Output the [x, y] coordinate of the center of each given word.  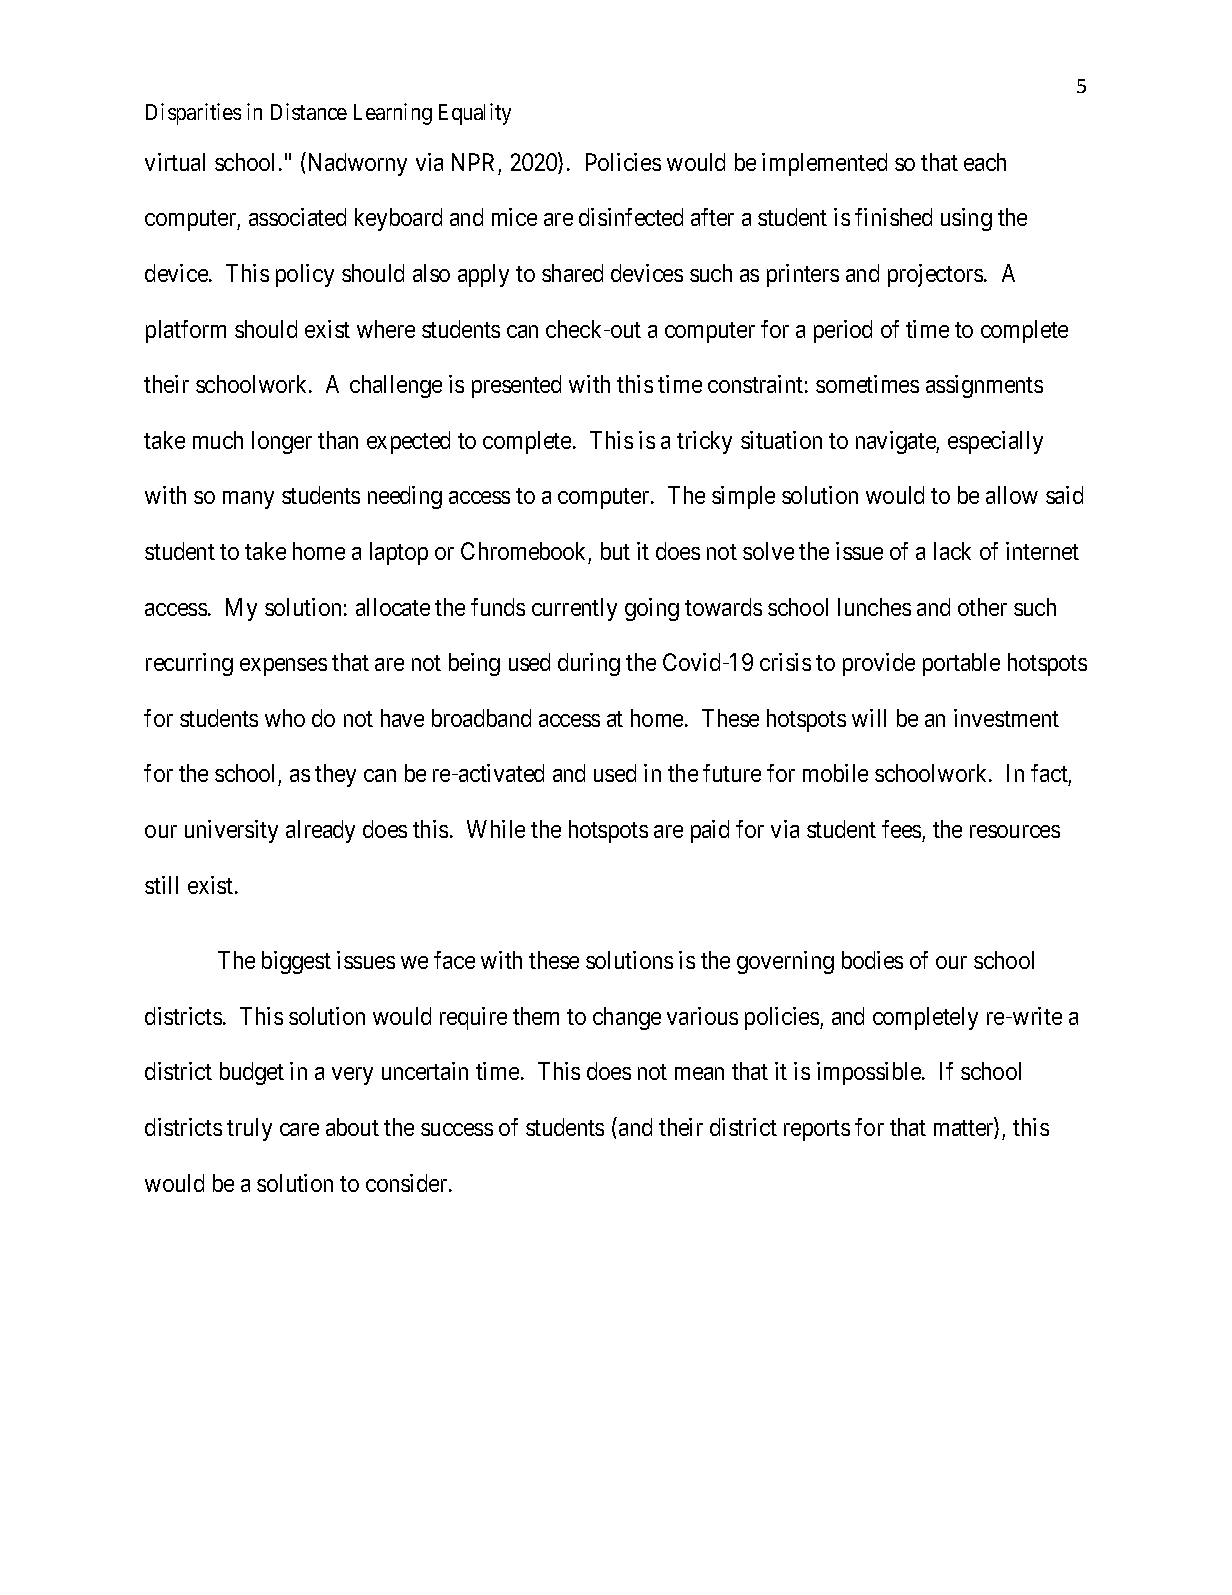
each [985, 162]
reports [817, 1130]
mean [699, 1073]
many [248, 500]
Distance [309, 111]
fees [901, 829]
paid [710, 831]
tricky [704, 442]
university [231, 831]
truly [249, 1129]
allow [1012, 495]
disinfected [631, 217]
